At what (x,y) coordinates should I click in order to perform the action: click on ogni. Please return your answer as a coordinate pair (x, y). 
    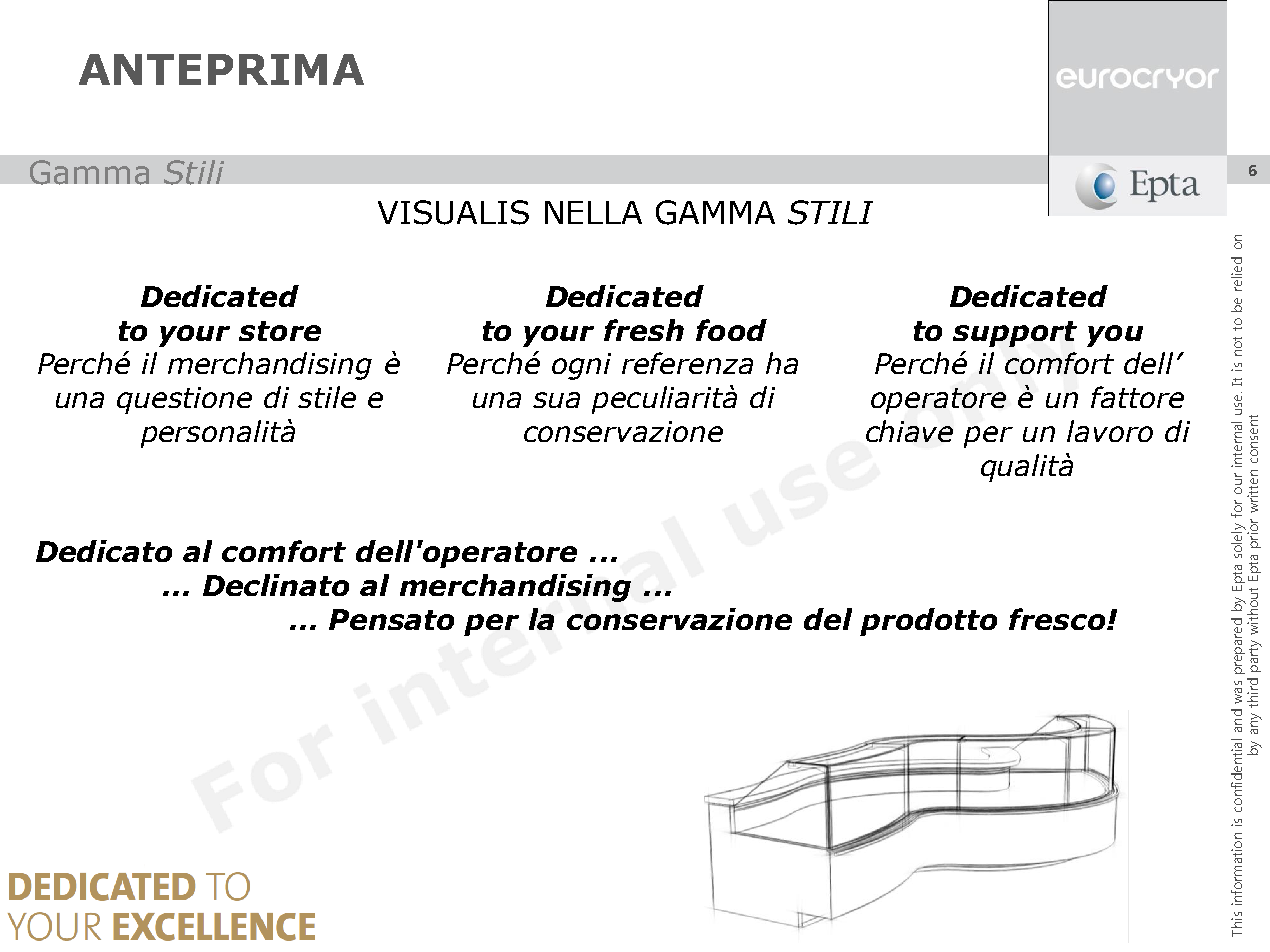
    Looking at the image, I should click on (581, 366).
